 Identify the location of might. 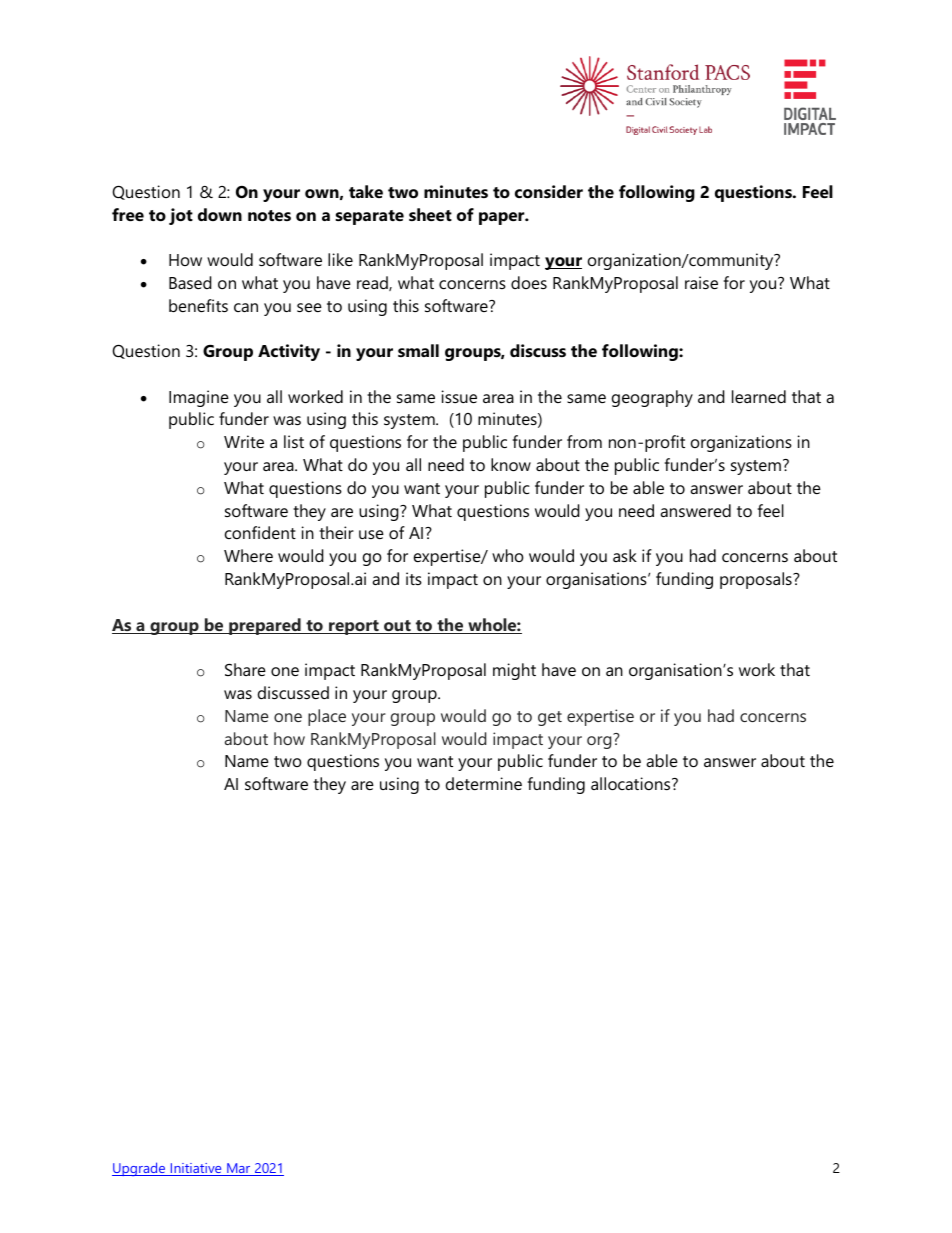
(514, 671).
